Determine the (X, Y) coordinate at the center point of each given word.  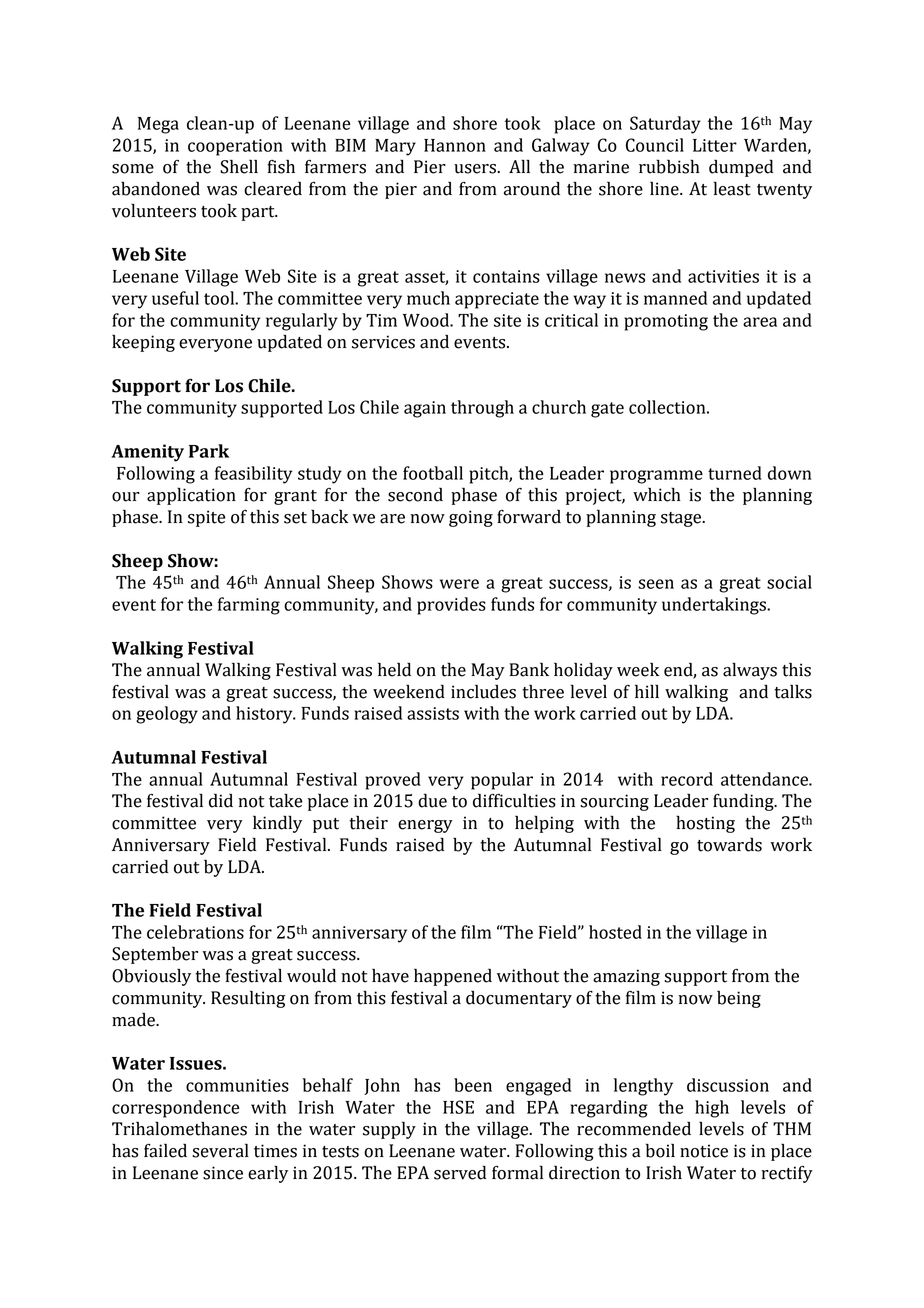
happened (453, 977)
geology (167, 715)
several (220, 1150)
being (739, 999)
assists (433, 713)
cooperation (235, 147)
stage (682, 519)
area (760, 322)
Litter (715, 145)
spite (206, 518)
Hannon (455, 145)
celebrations (195, 932)
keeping (143, 343)
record (687, 779)
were (459, 584)
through (482, 409)
